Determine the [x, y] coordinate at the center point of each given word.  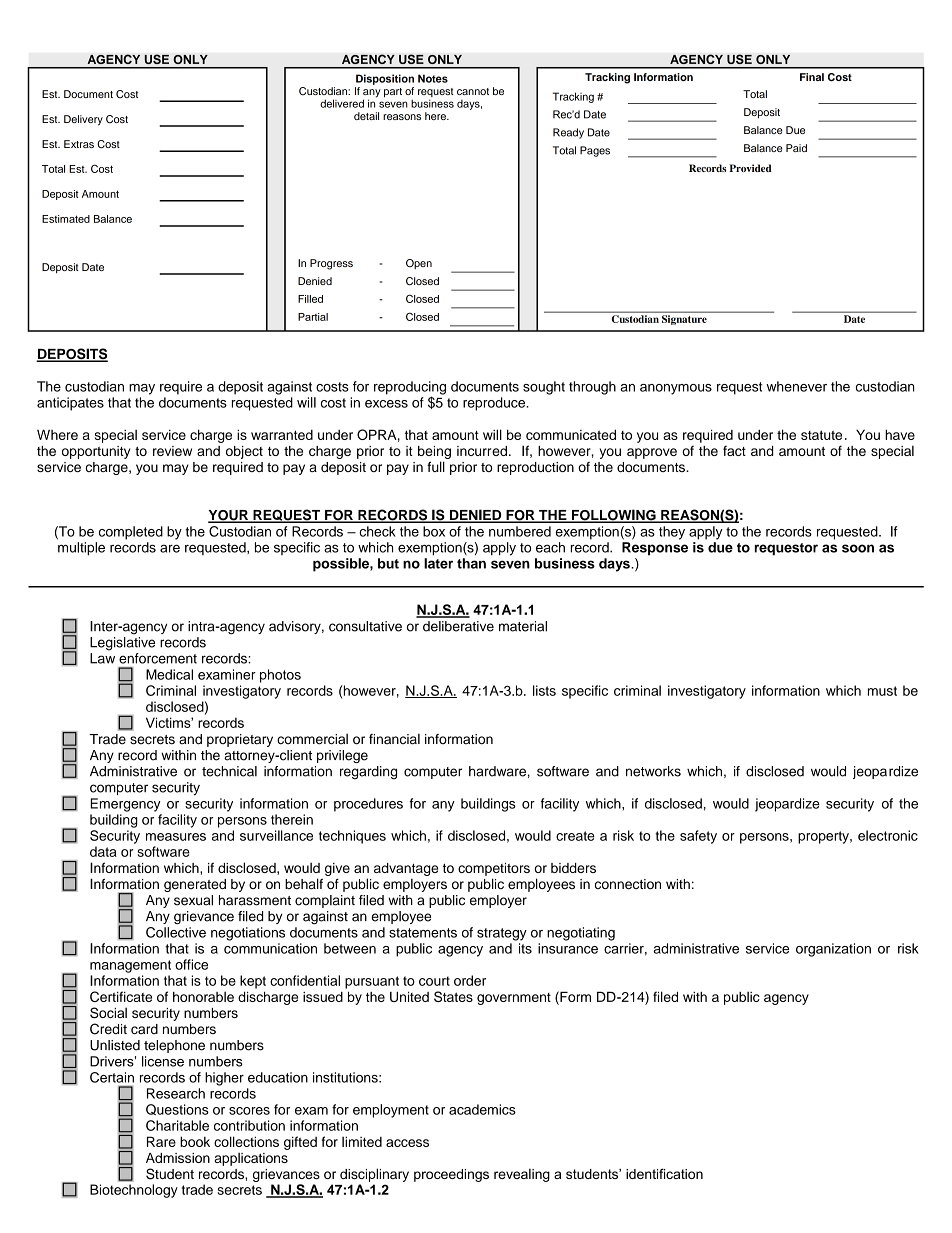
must [882, 691]
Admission [178, 1158]
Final [812, 77]
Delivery [83, 120]
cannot [473, 91]
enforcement [158, 658]
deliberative [458, 626]
